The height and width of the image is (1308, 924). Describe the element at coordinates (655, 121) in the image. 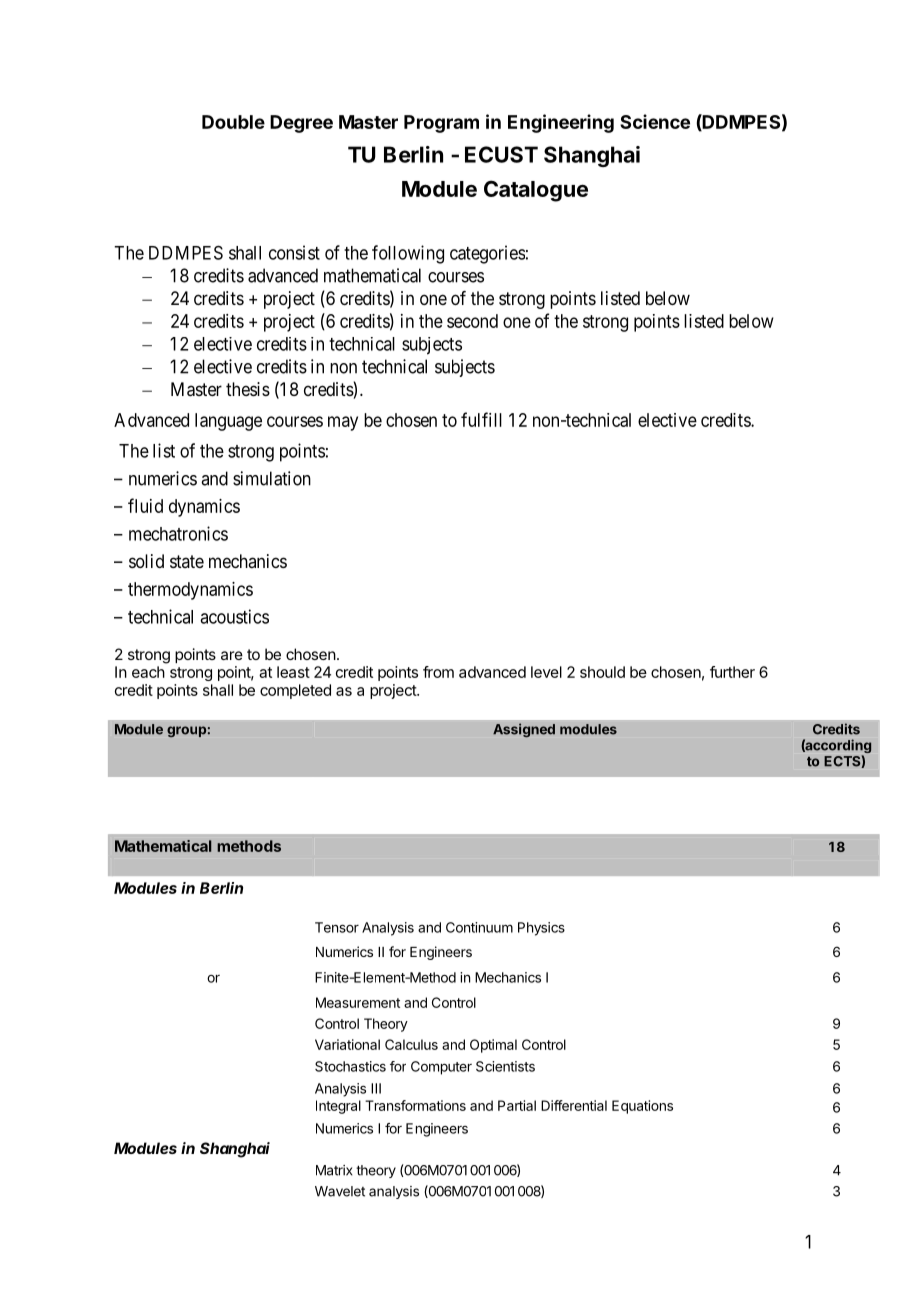

I see `Science` at that location.
